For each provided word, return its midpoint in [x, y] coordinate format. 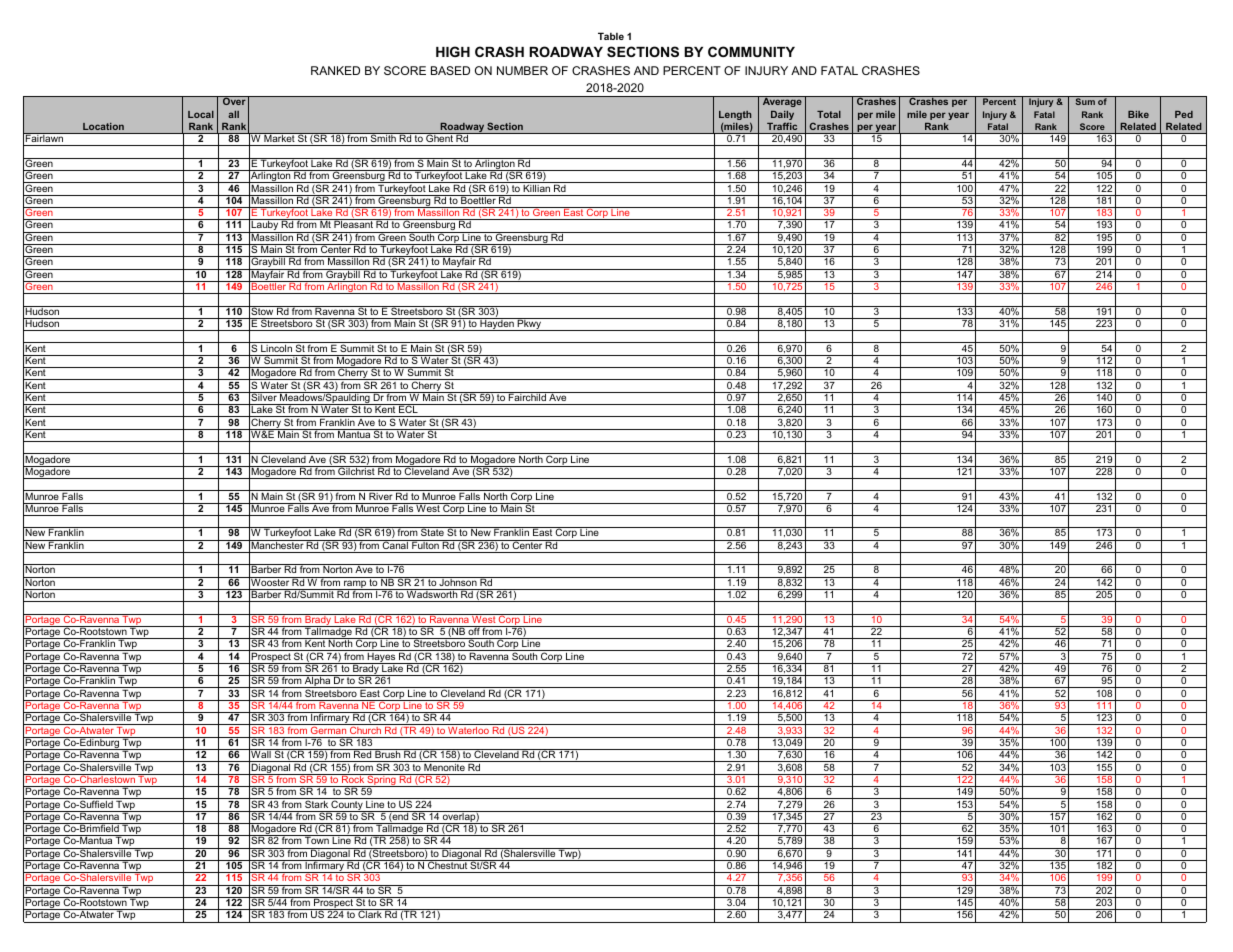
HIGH [453, 51]
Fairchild [527, 396]
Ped [1184, 114]
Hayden [497, 324]
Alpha [318, 681]
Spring [381, 781]
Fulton [425, 544]
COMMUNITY [751, 51]
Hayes [381, 657]
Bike [1138, 114]
